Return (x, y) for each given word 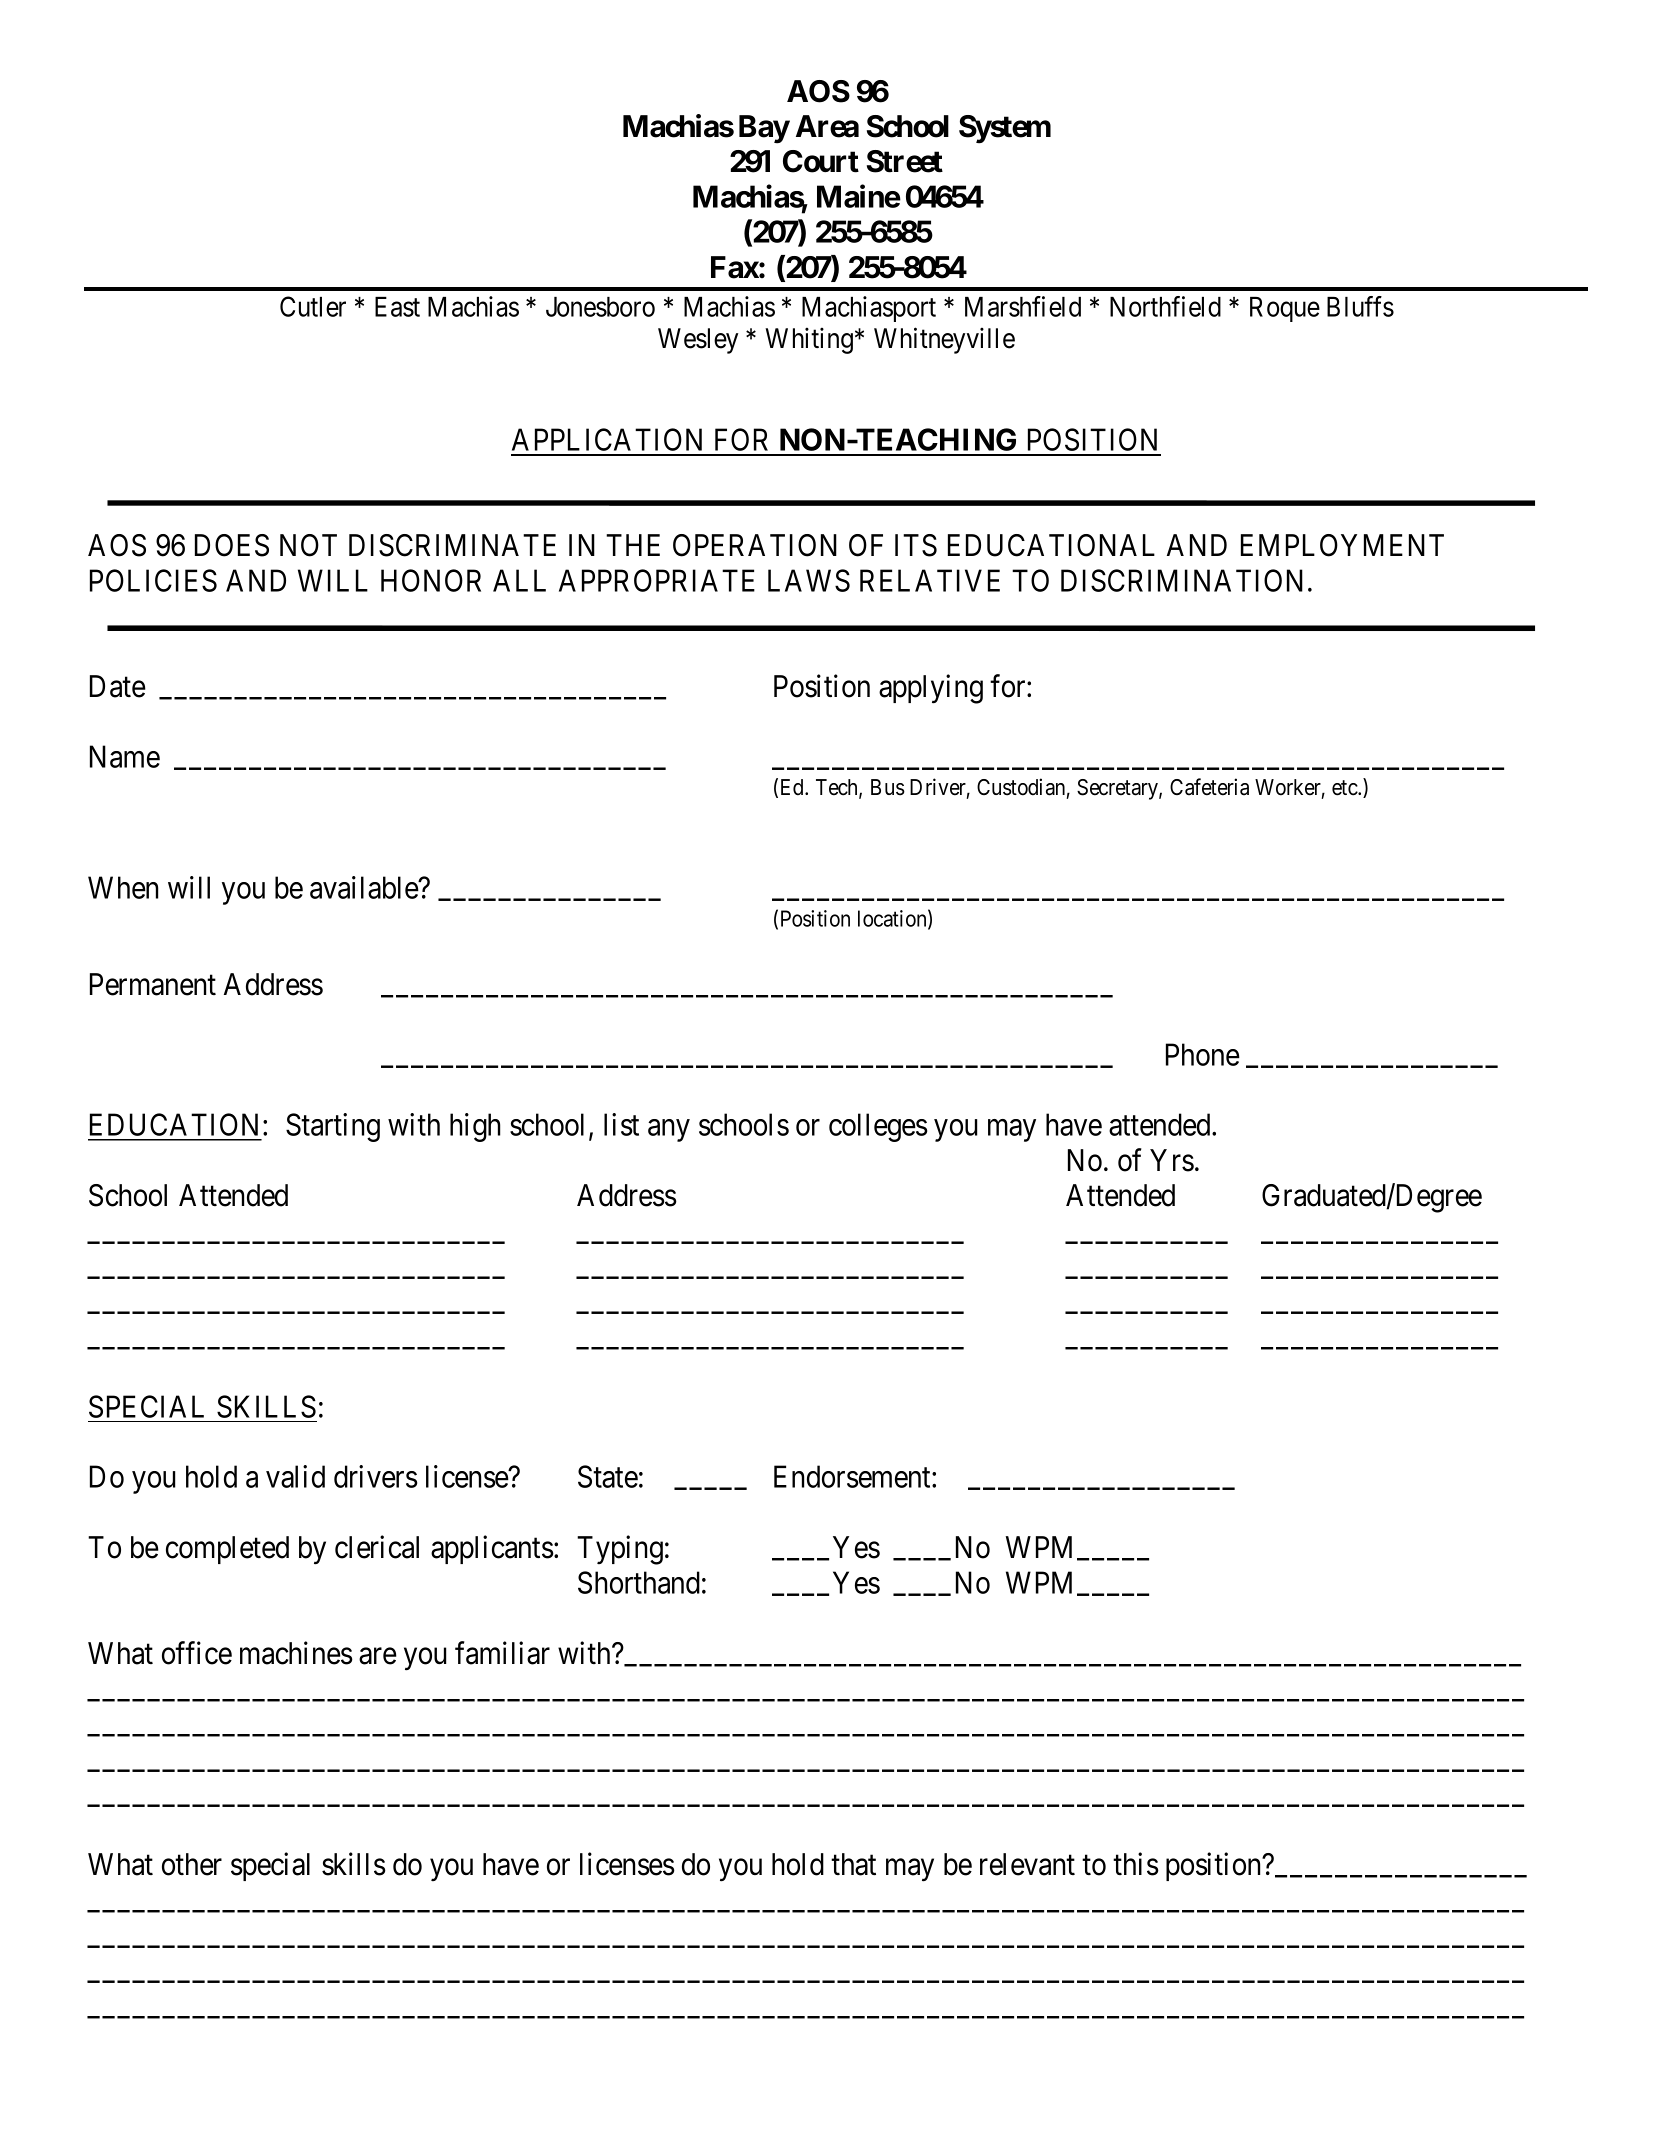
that (853, 1864)
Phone (1203, 1054)
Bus (888, 787)
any (669, 1131)
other (192, 1864)
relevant (1027, 1864)
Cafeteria (1209, 787)
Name (125, 756)
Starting (333, 1127)
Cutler (313, 306)
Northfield (1165, 306)
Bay (764, 129)
